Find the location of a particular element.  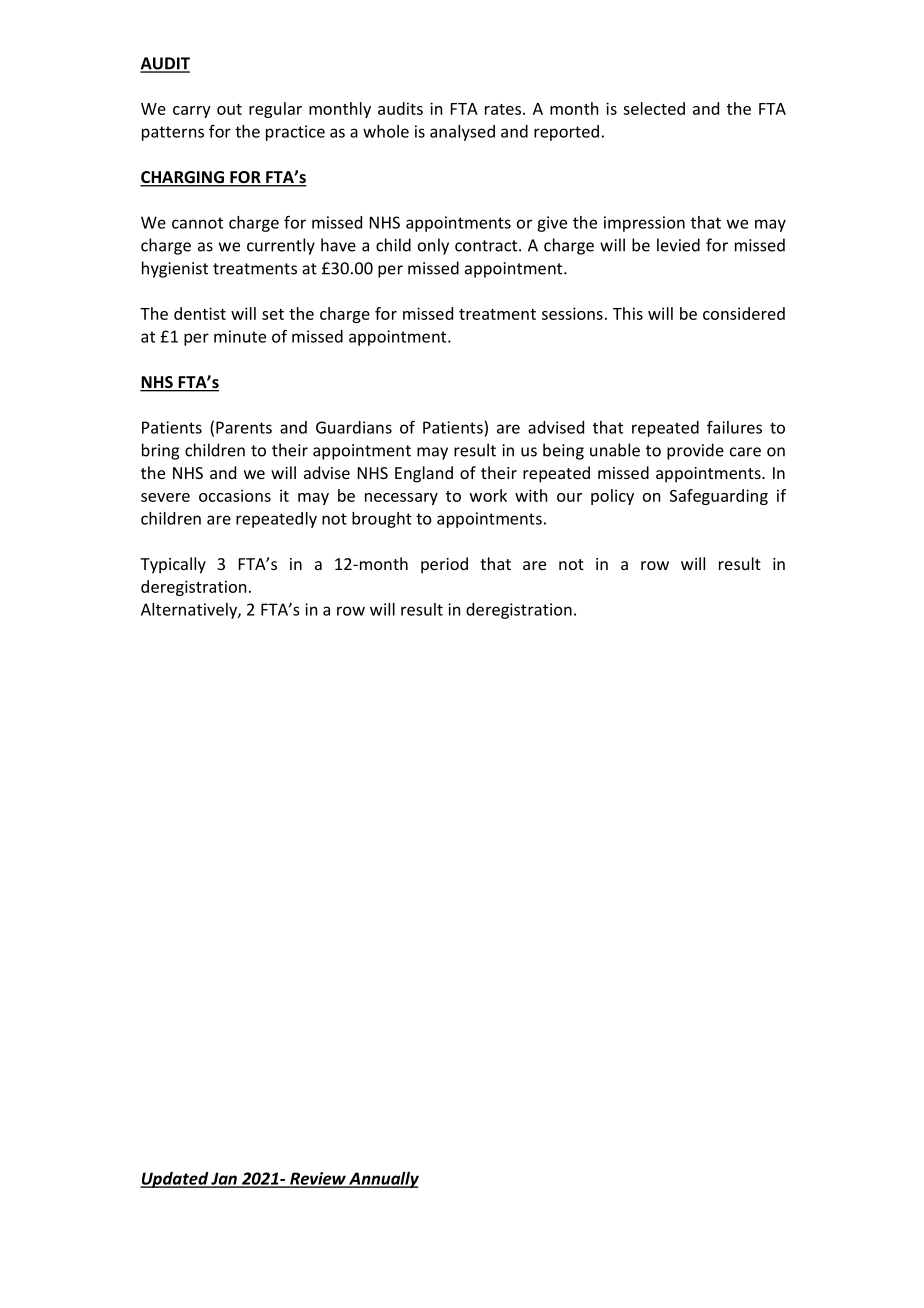

period is located at coordinates (444, 565).
